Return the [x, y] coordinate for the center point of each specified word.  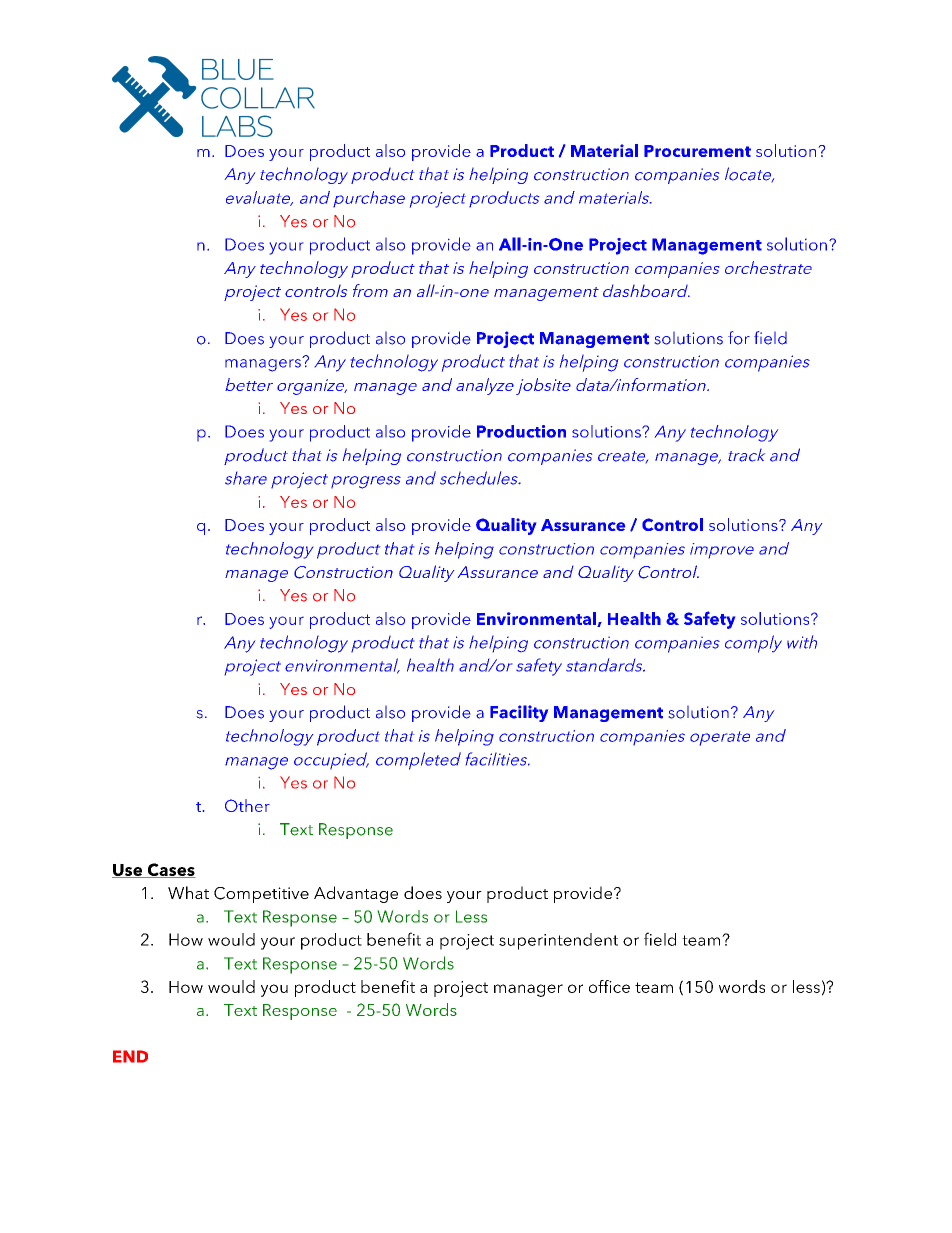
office [609, 986]
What [188, 892]
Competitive [261, 895]
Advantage [356, 894]
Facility [519, 713]
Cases [170, 870]
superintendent [558, 941]
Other [247, 805]
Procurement [697, 151]
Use [128, 871]
